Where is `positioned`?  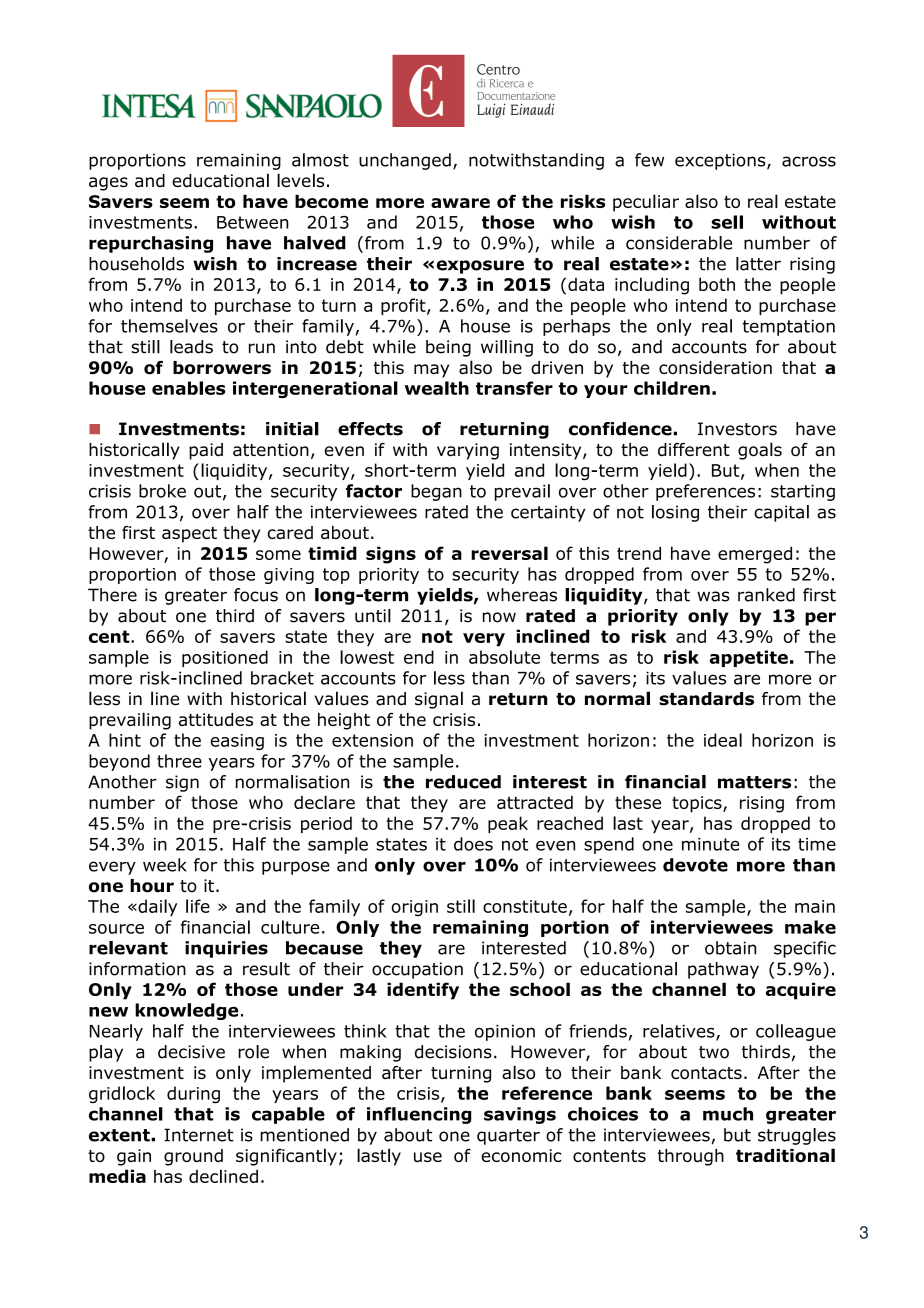 positioned is located at coordinates (225, 658).
